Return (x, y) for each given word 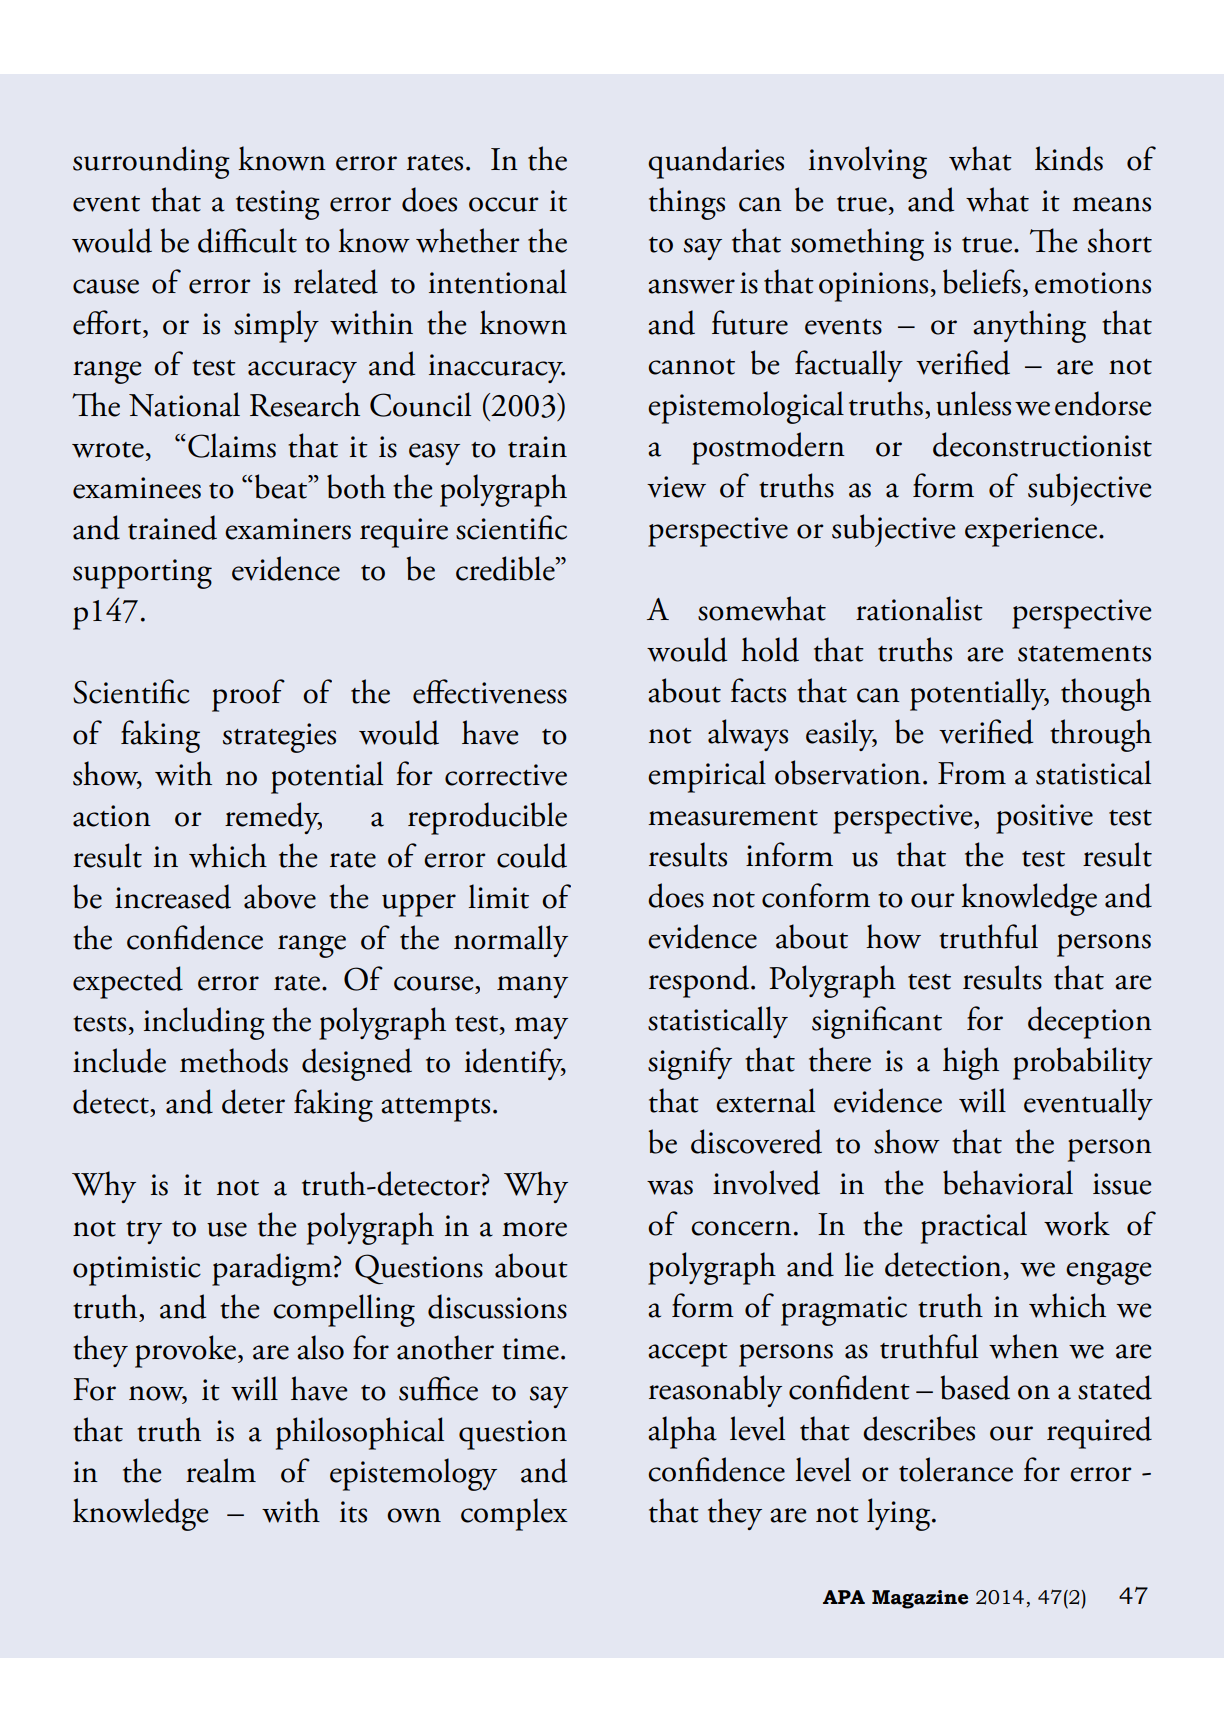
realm (221, 1470)
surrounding (151, 162)
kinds (1069, 158)
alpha (682, 1432)
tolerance (956, 1469)
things (687, 203)
